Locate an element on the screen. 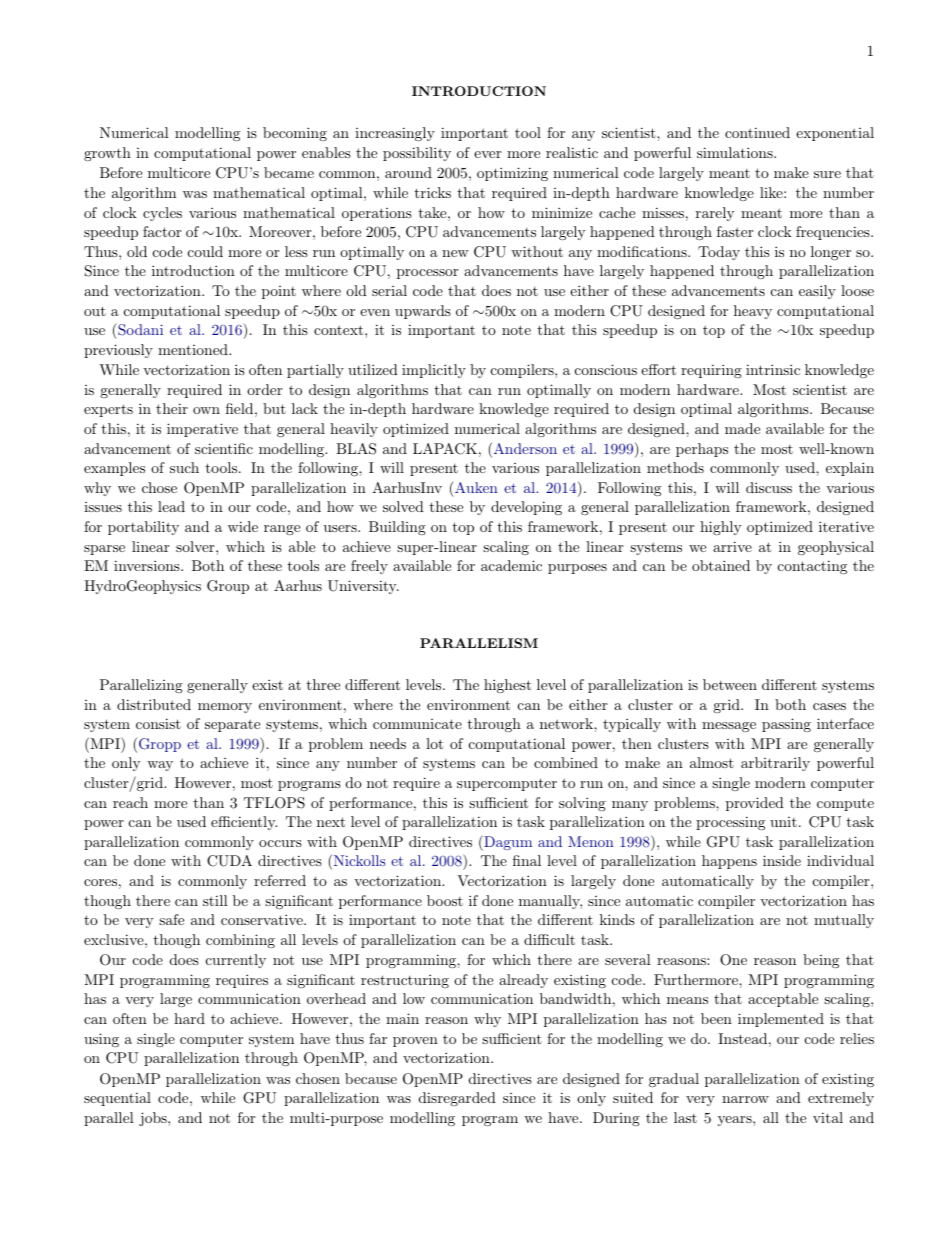  way is located at coordinates (160, 766).
